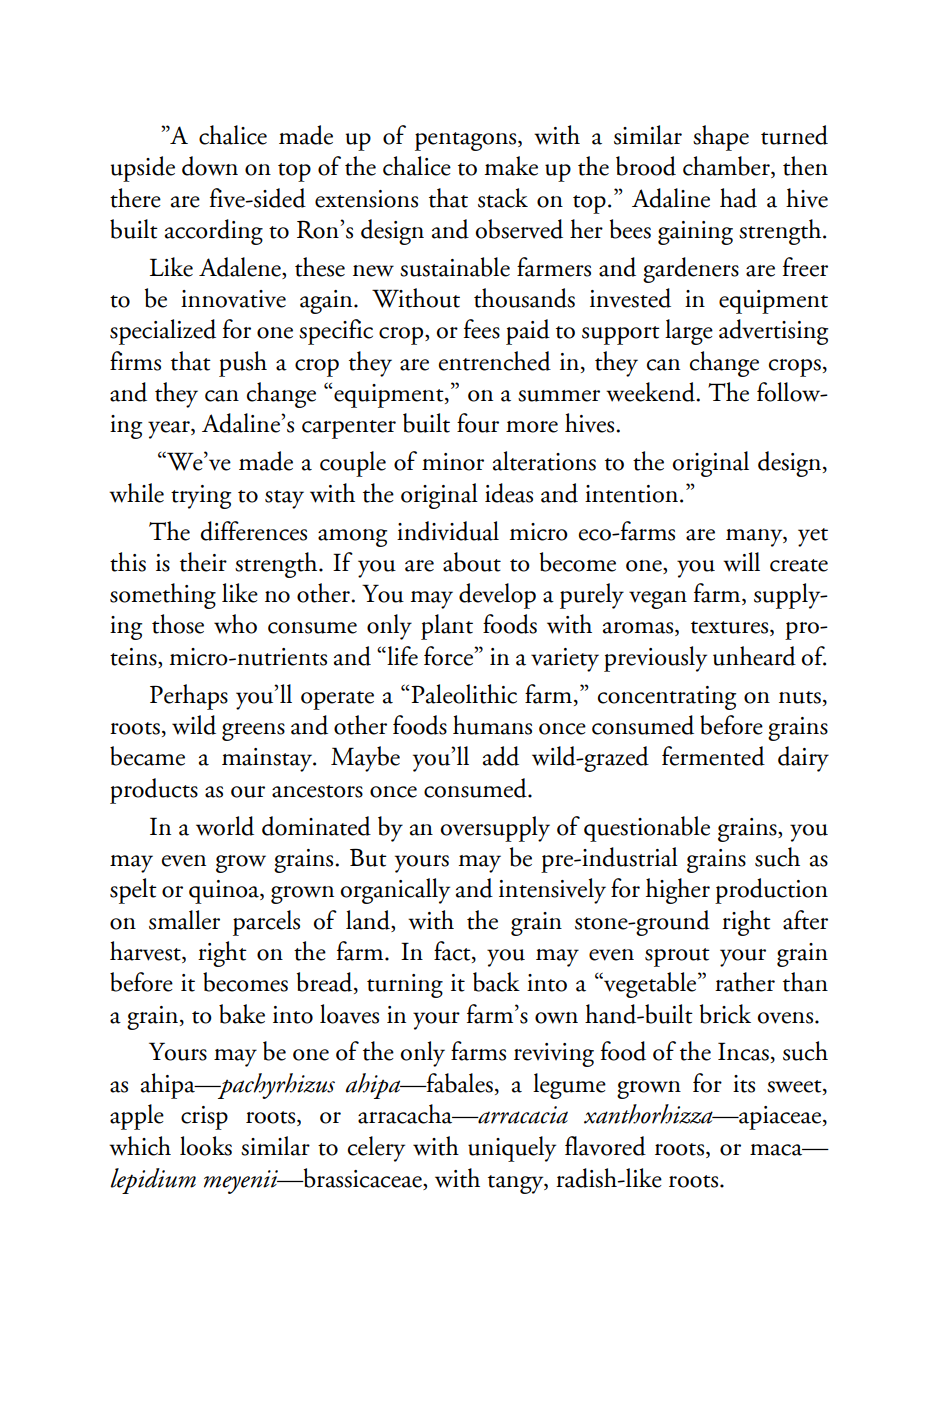 The width and height of the image is (942, 1413). I want to click on minor, so click(453, 462).
